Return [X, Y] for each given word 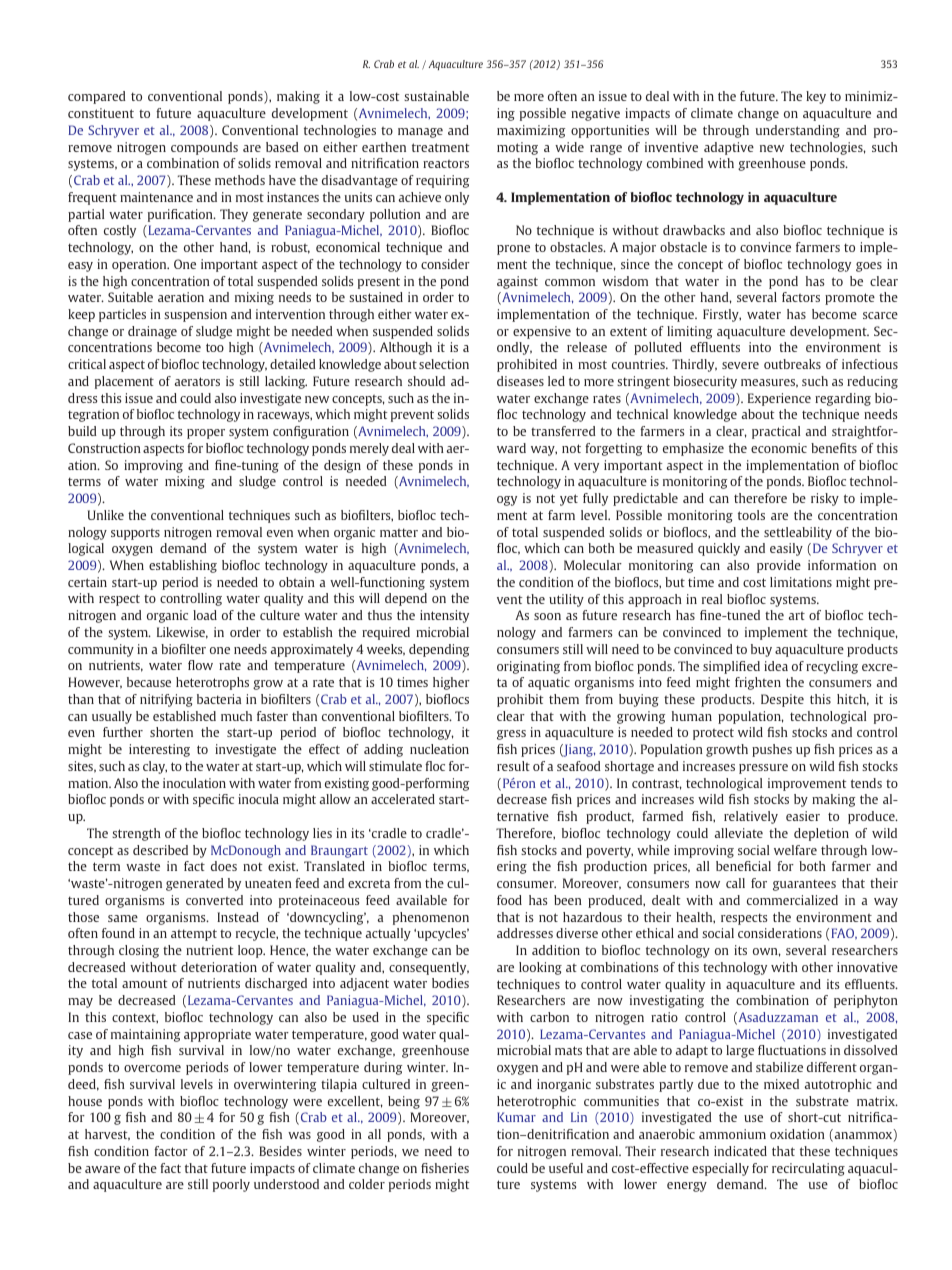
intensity [444, 616]
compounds [204, 148]
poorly [231, 1185]
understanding [798, 131]
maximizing [531, 131]
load [205, 615]
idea [776, 666]
